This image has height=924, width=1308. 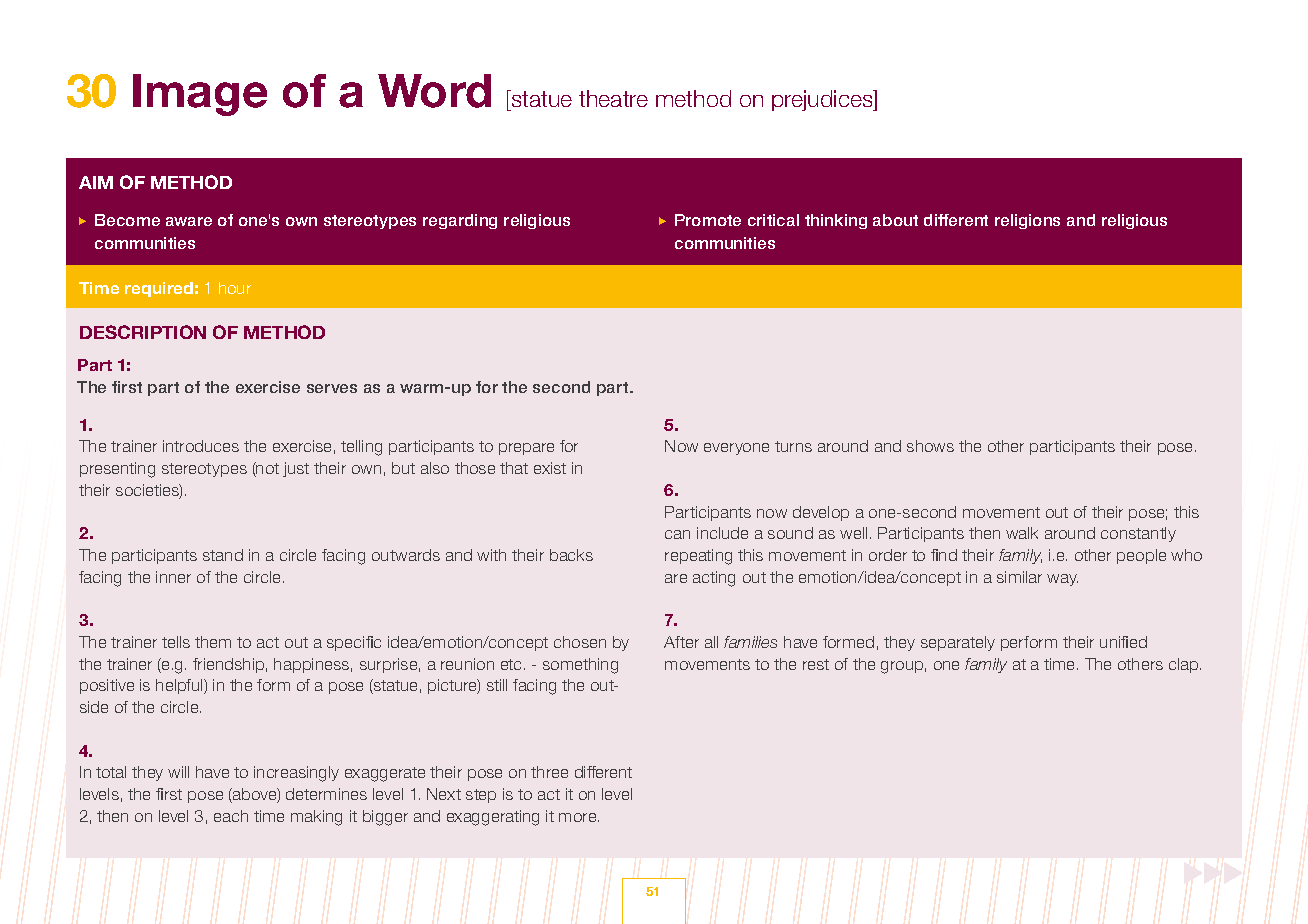 What do you see at coordinates (930, 446) in the image?
I see `shows` at bounding box center [930, 446].
